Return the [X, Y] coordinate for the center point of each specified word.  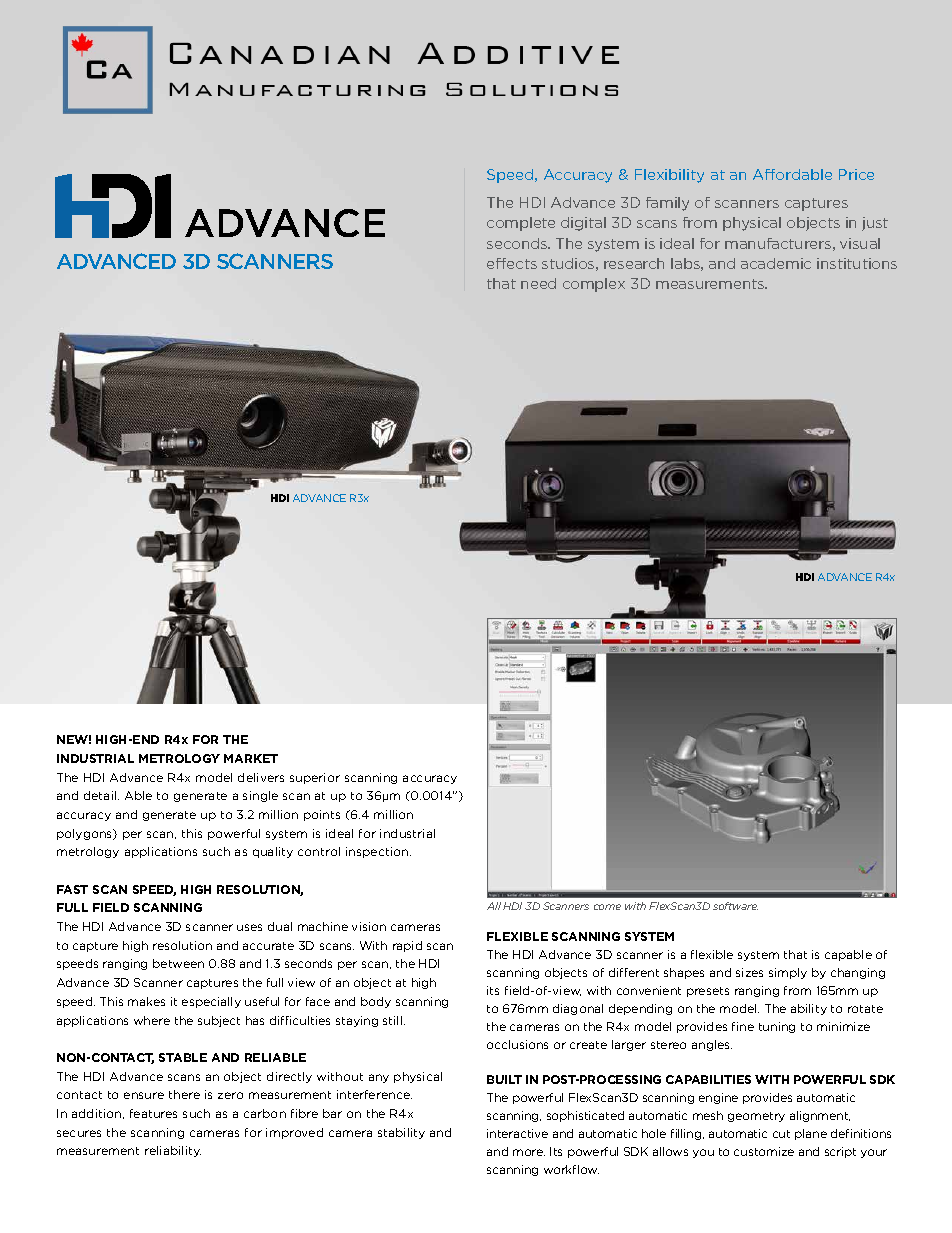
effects [512, 263]
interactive [517, 1133]
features [153, 1113]
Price [856, 174]
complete [521, 224]
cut [781, 1134]
